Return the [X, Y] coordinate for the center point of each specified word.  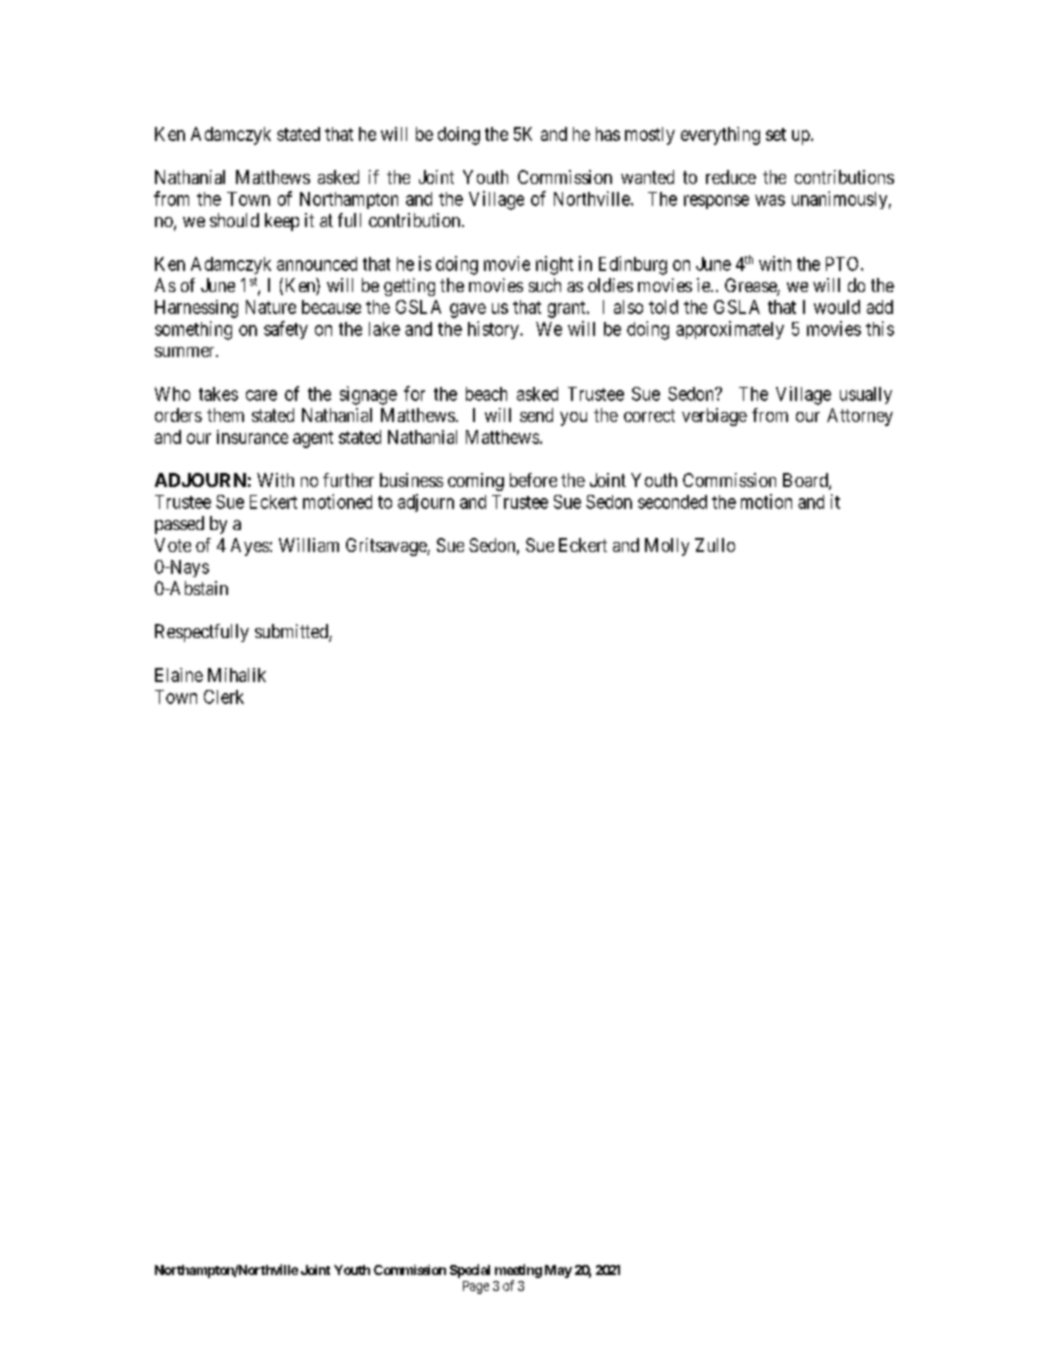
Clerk [224, 697]
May [558, 1271]
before [533, 480]
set [776, 134]
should [234, 220]
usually [866, 395]
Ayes [250, 547]
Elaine [179, 675]
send [536, 415]
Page [476, 1287]
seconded [672, 502]
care [261, 395]
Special [470, 1271]
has [608, 134]
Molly [667, 547]
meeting [518, 1271]
